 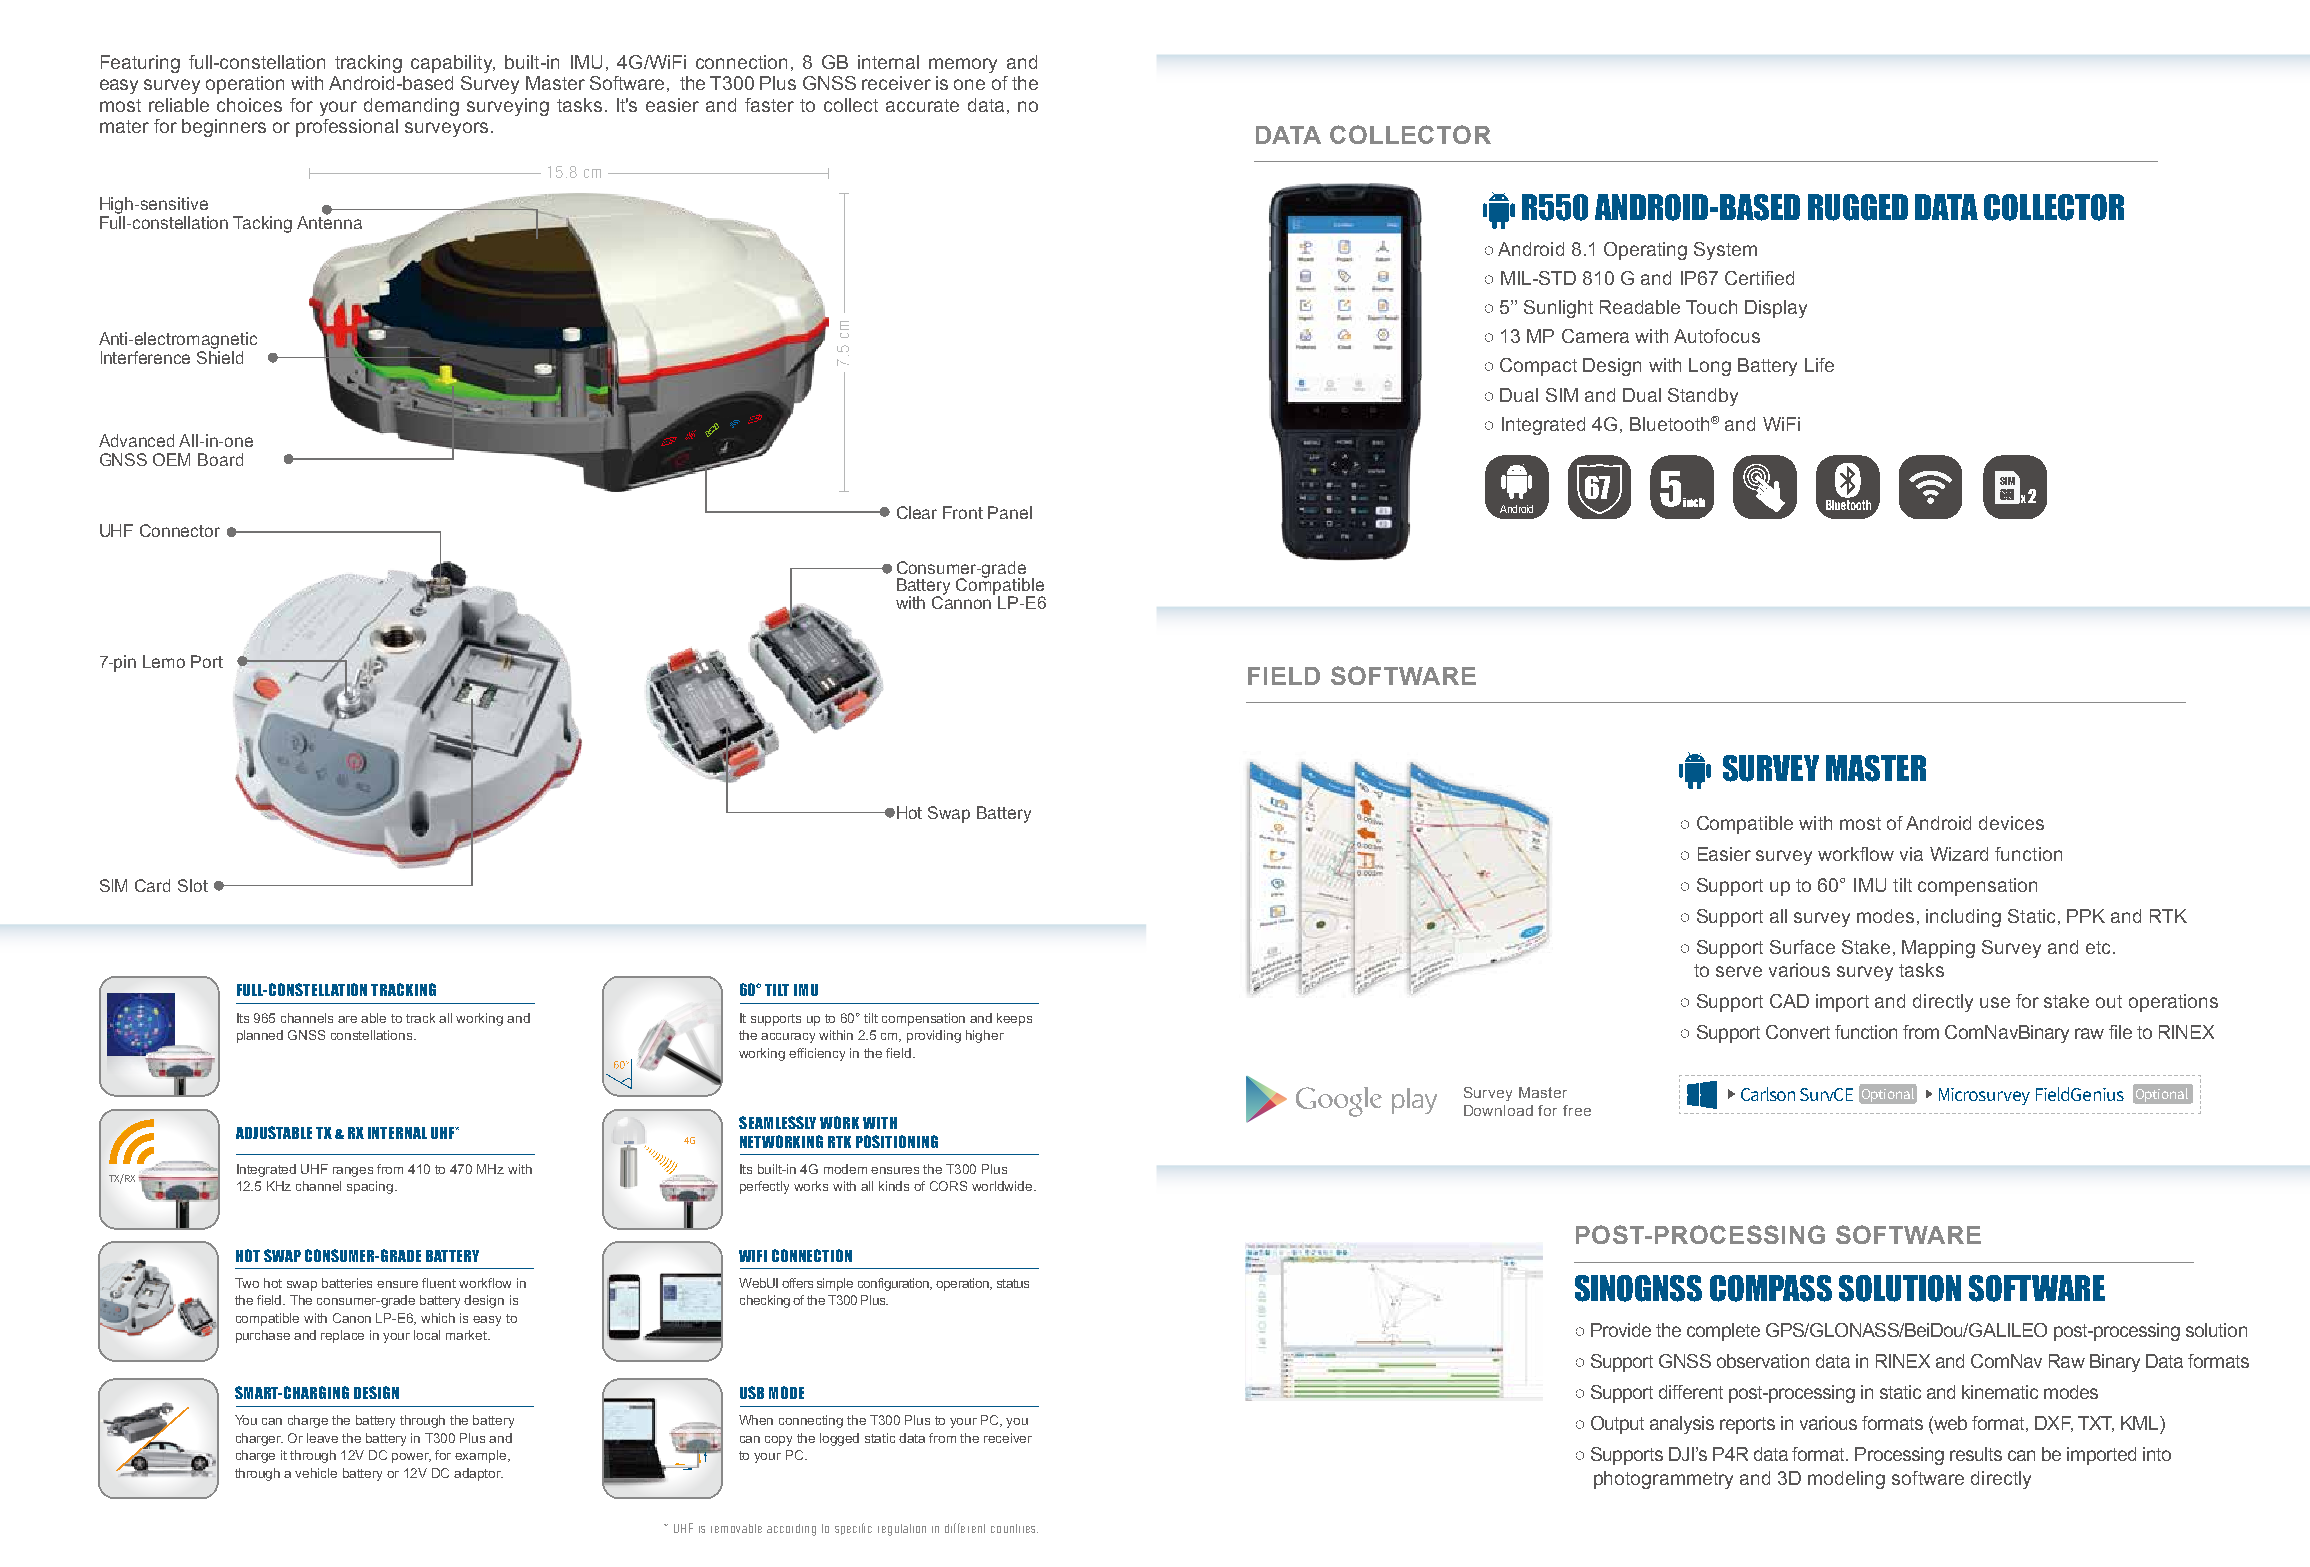 I want to click on keeps, so click(x=1014, y=1019).
